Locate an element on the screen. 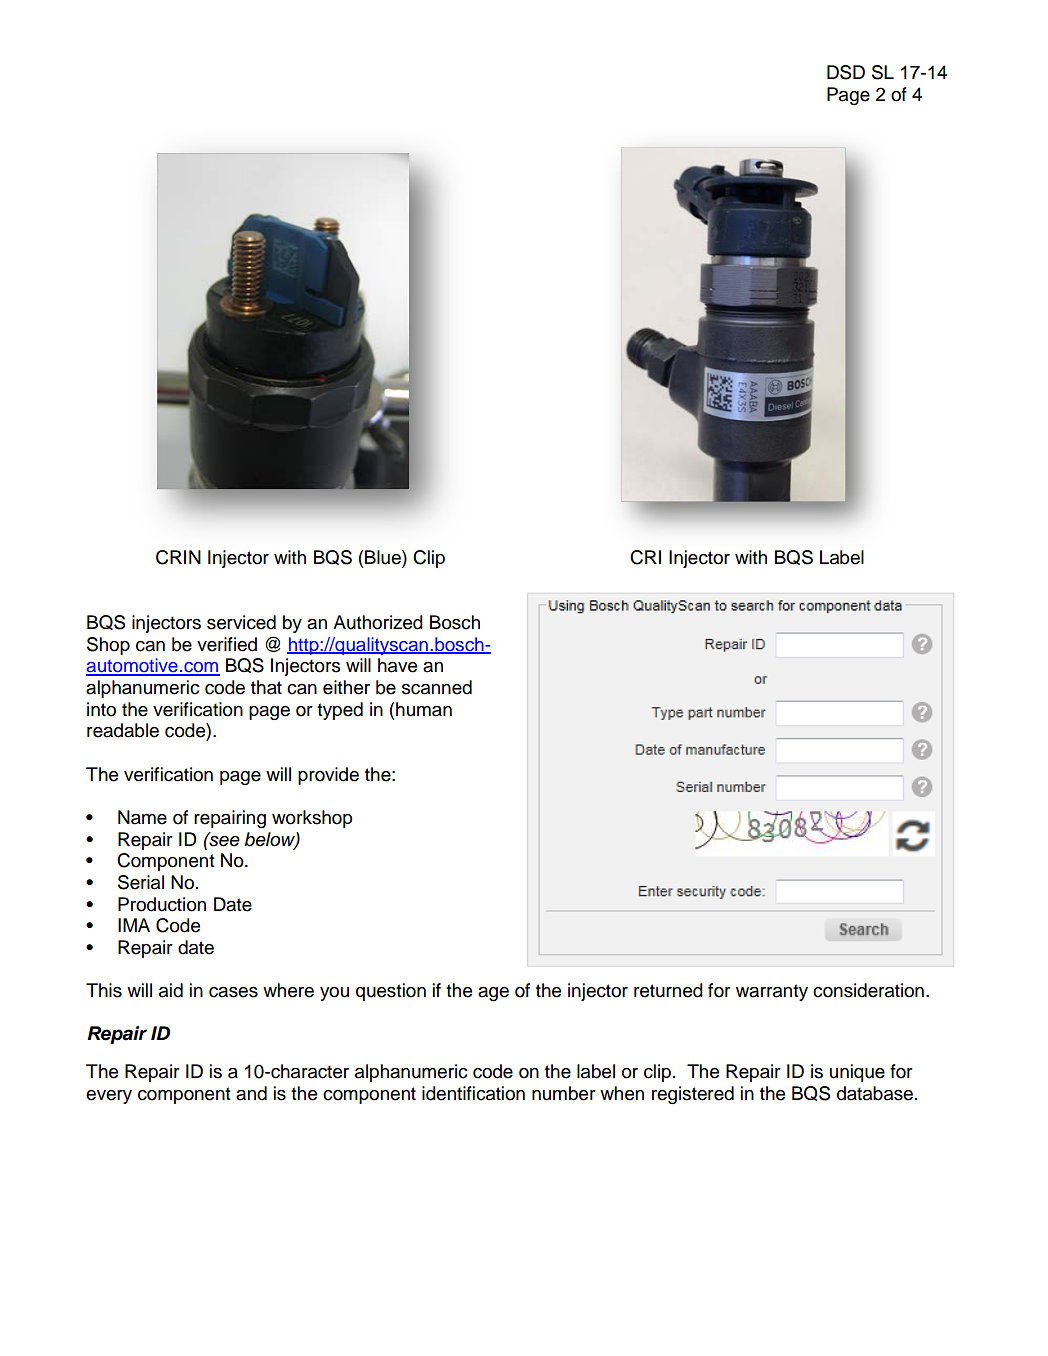  serviced is located at coordinates (241, 622).
